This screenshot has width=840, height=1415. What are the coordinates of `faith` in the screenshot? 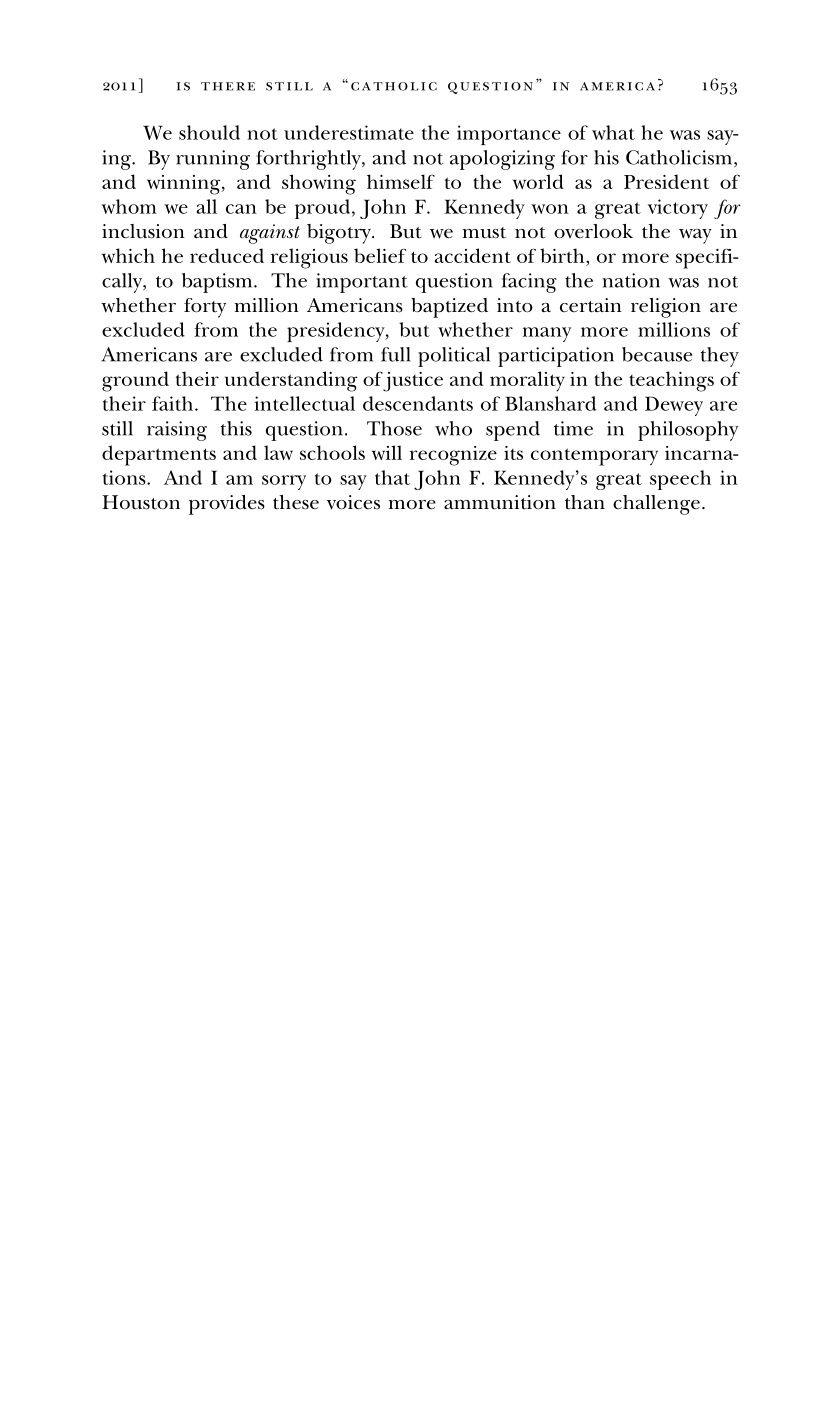 It's located at (172, 403).
